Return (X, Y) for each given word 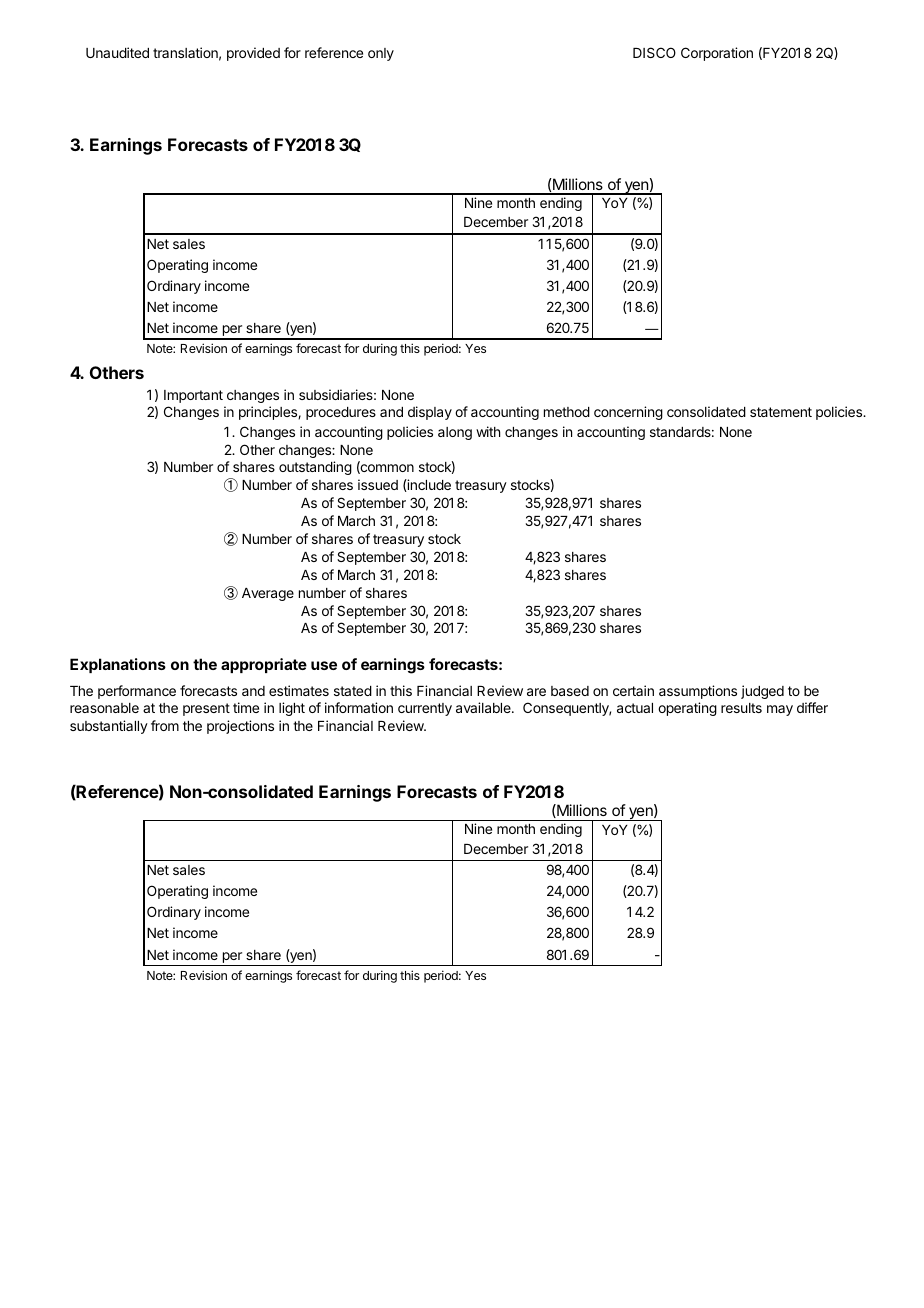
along (455, 433)
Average (268, 594)
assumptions (698, 692)
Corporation (717, 54)
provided (253, 54)
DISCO (654, 52)
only (381, 54)
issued (378, 484)
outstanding (315, 468)
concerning (628, 413)
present (206, 709)
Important (193, 396)
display (430, 413)
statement (781, 412)
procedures (341, 413)
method (567, 412)
